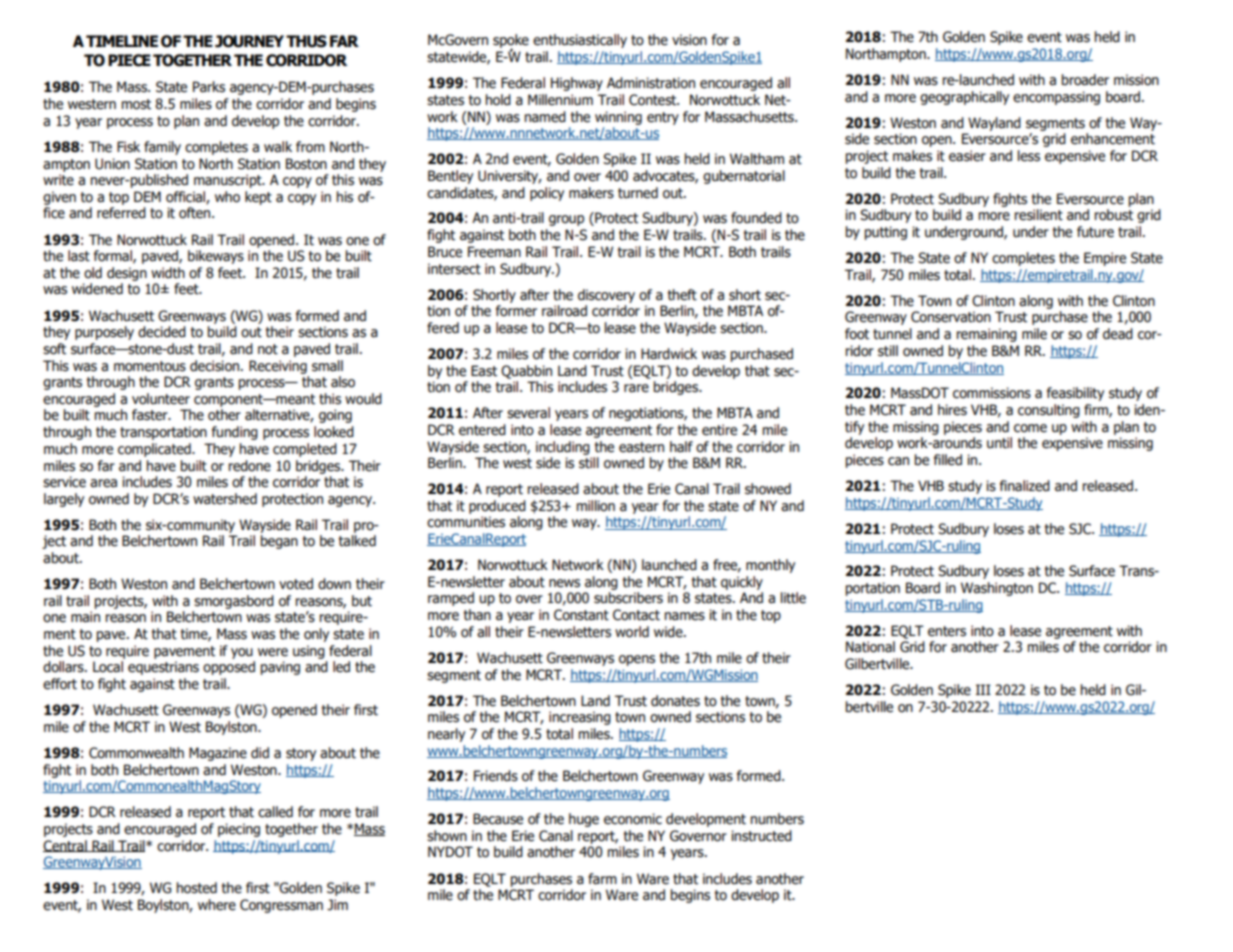 This page has height=952, width=1233. Describe the element at coordinates (234, 602) in the page. I see `smorgasbord` at that location.
